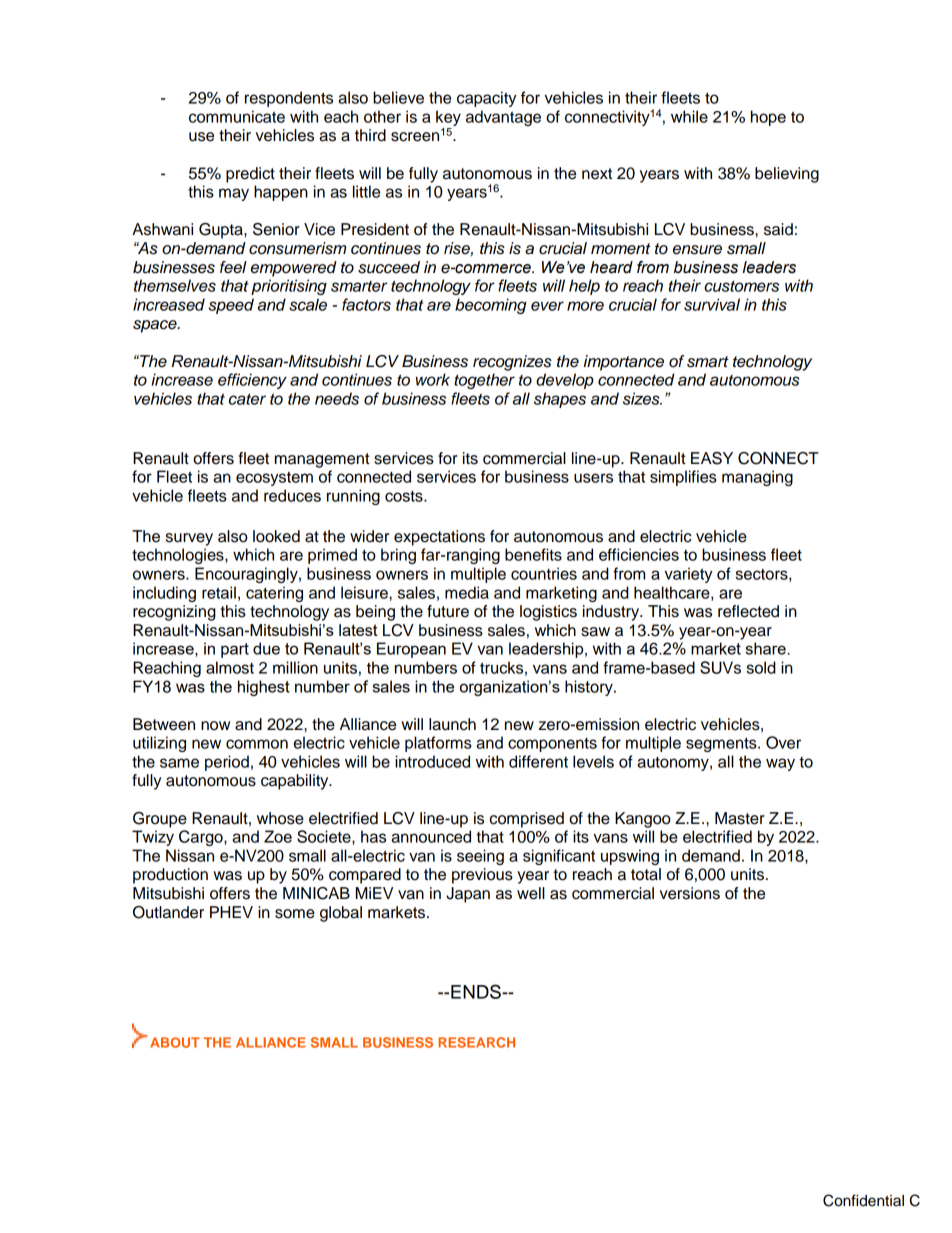 This document has width=952, height=1233. Describe the element at coordinates (235, 650) in the document. I see `part` at that location.
